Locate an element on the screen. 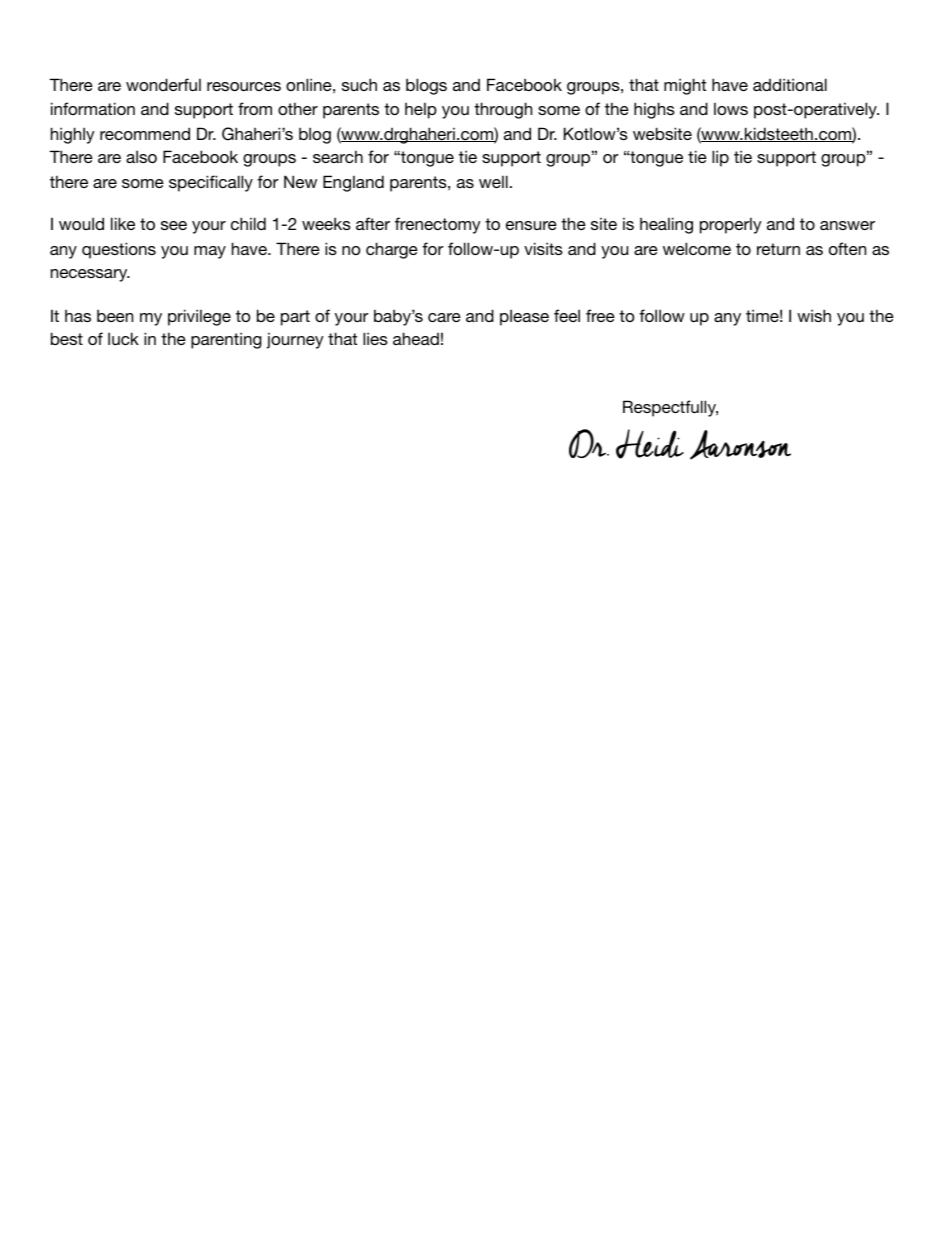 Image resolution: width=952 pixels, height=1233 pixels. parenting is located at coordinates (226, 340).
